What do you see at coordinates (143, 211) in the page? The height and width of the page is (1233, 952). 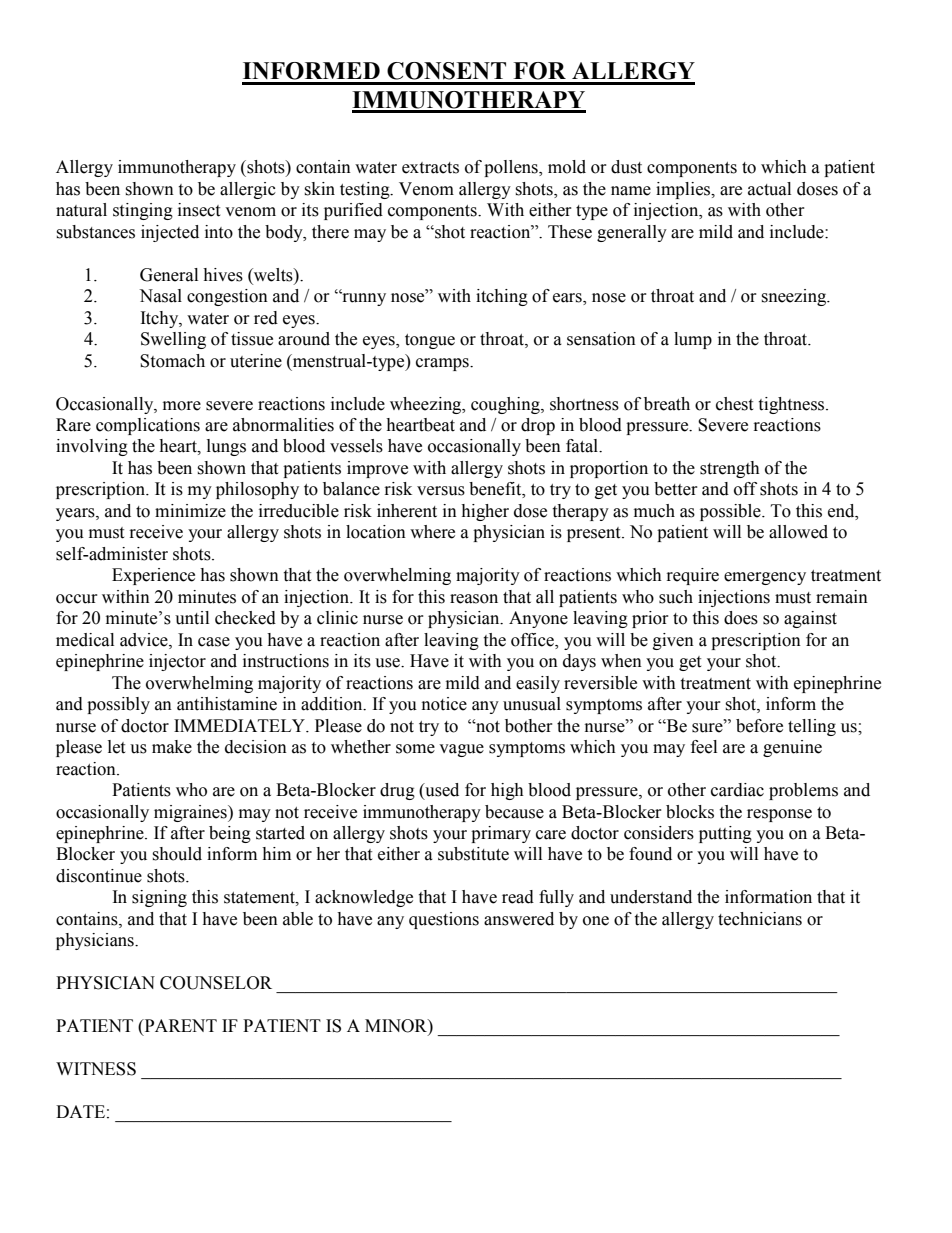 I see `stinging` at bounding box center [143, 211].
